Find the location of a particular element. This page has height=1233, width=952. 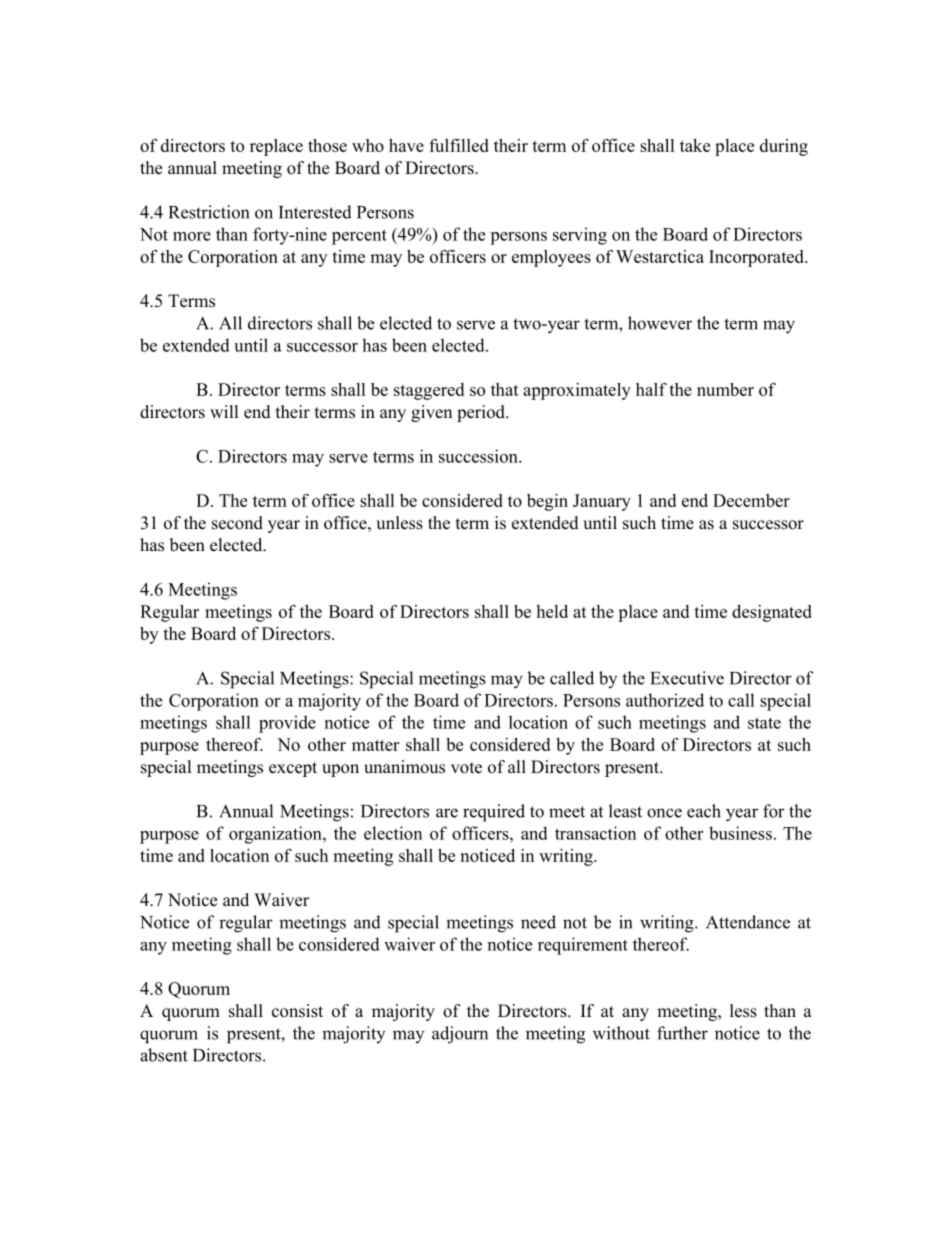

fulfilled is located at coordinates (459, 145).
